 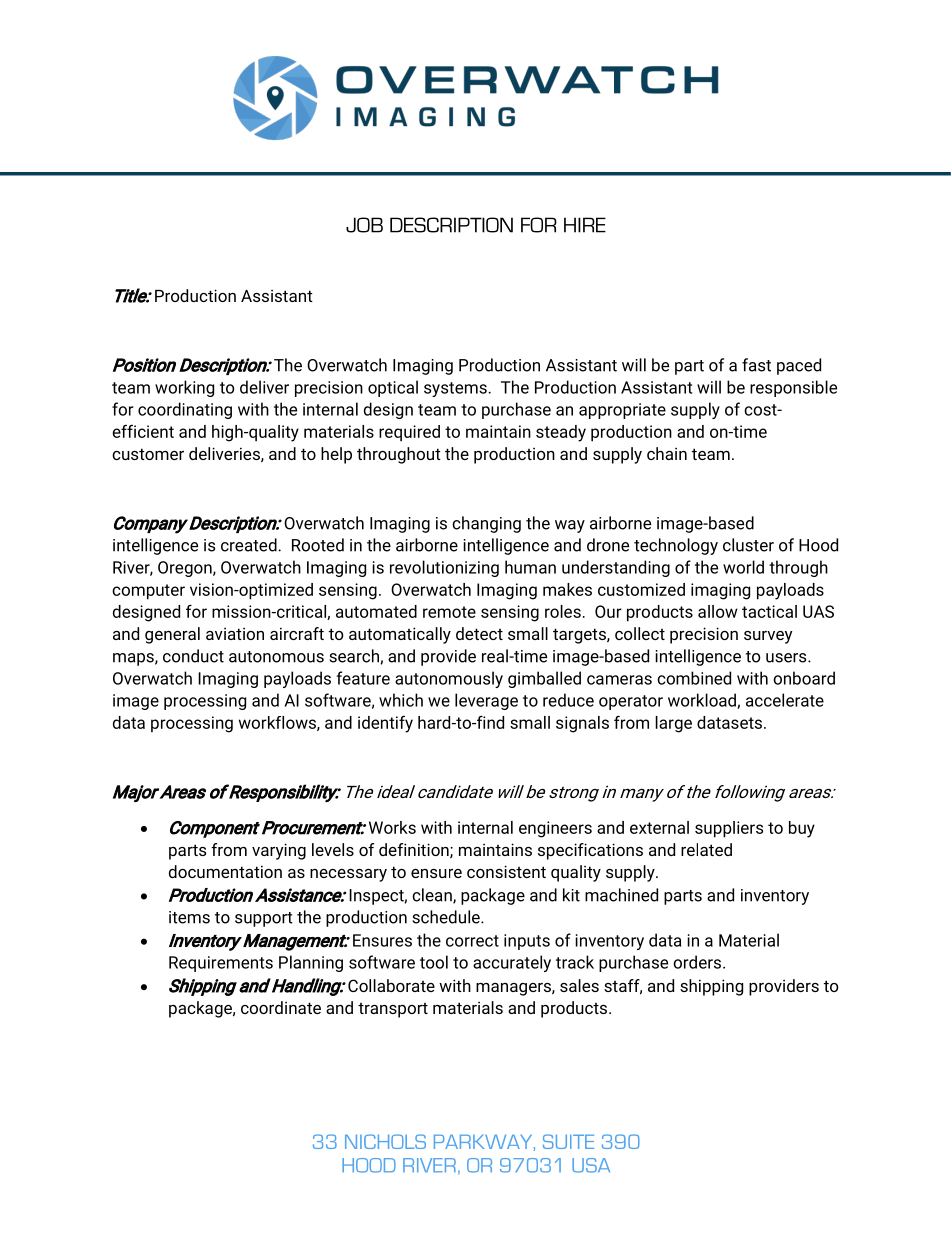 What do you see at coordinates (585, 225) in the screenshot?
I see `HIRE` at bounding box center [585, 225].
